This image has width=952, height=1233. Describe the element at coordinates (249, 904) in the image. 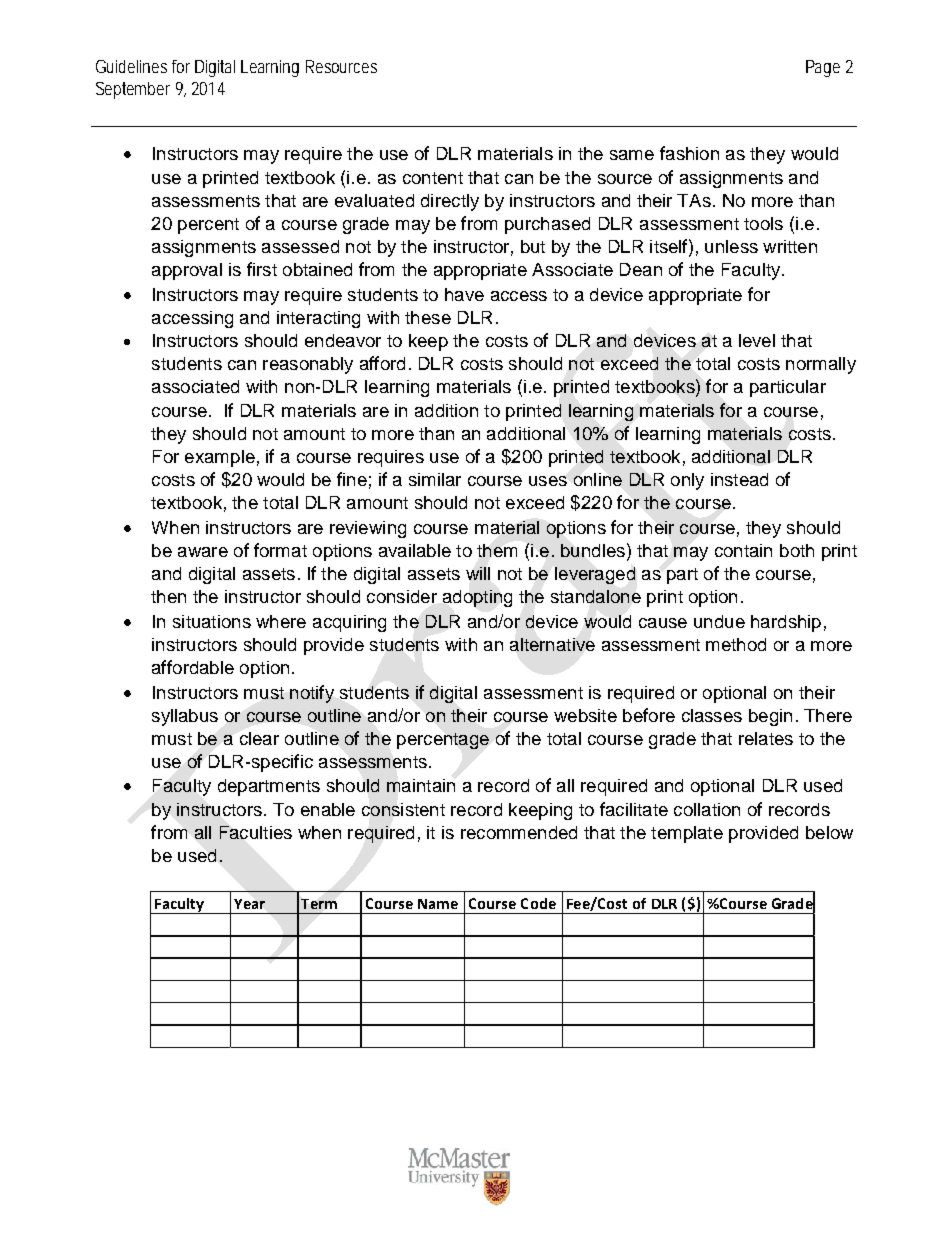

I see `Year` at that location.
